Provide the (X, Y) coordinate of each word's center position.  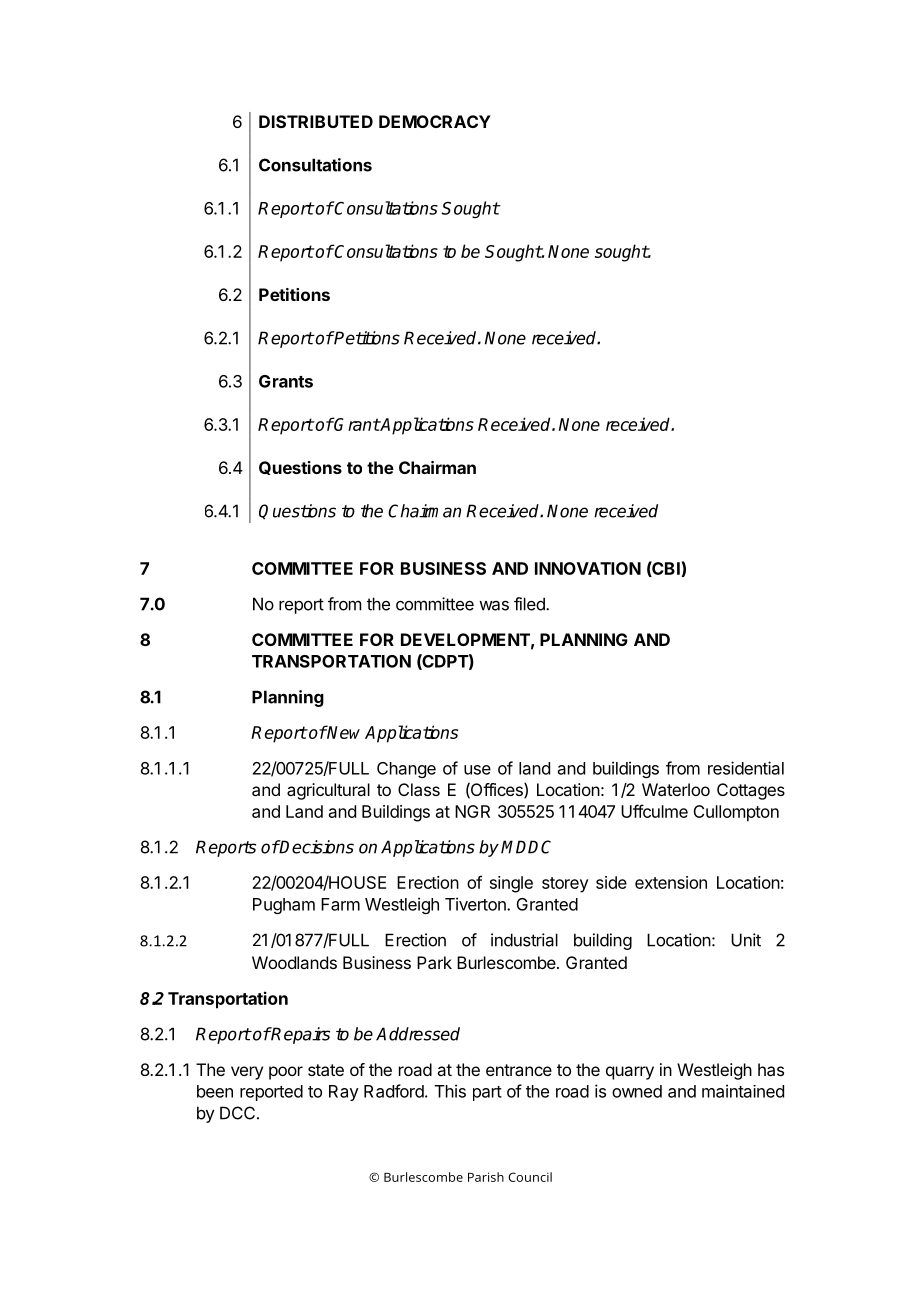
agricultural (328, 791)
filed (530, 604)
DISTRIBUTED (316, 121)
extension (671, 882)
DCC (237, 1113)
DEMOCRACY (435, 121)
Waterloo (676, 789)
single (511, 884)
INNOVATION (588, 568)
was (494, 605)
